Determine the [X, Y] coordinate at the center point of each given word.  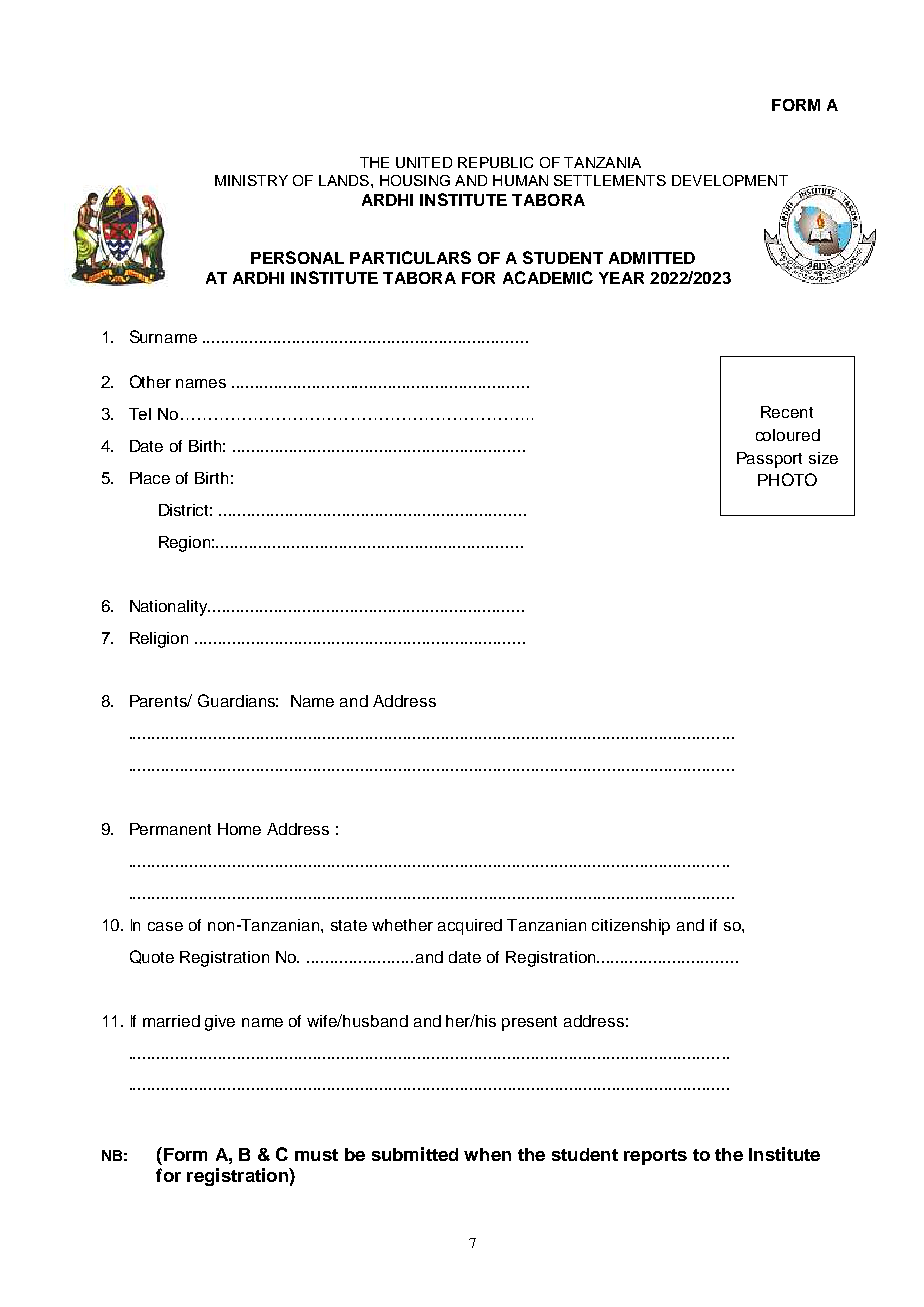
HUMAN [520, 180]
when [487, 1154]
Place [150, 478]
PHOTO [787, 479]
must [316, 1155]
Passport [769, 460]
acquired [470, 927]
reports [655, 1157]
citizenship [631, 927]
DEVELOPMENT [730, 180]
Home [239, 829]
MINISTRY [251, 180]
